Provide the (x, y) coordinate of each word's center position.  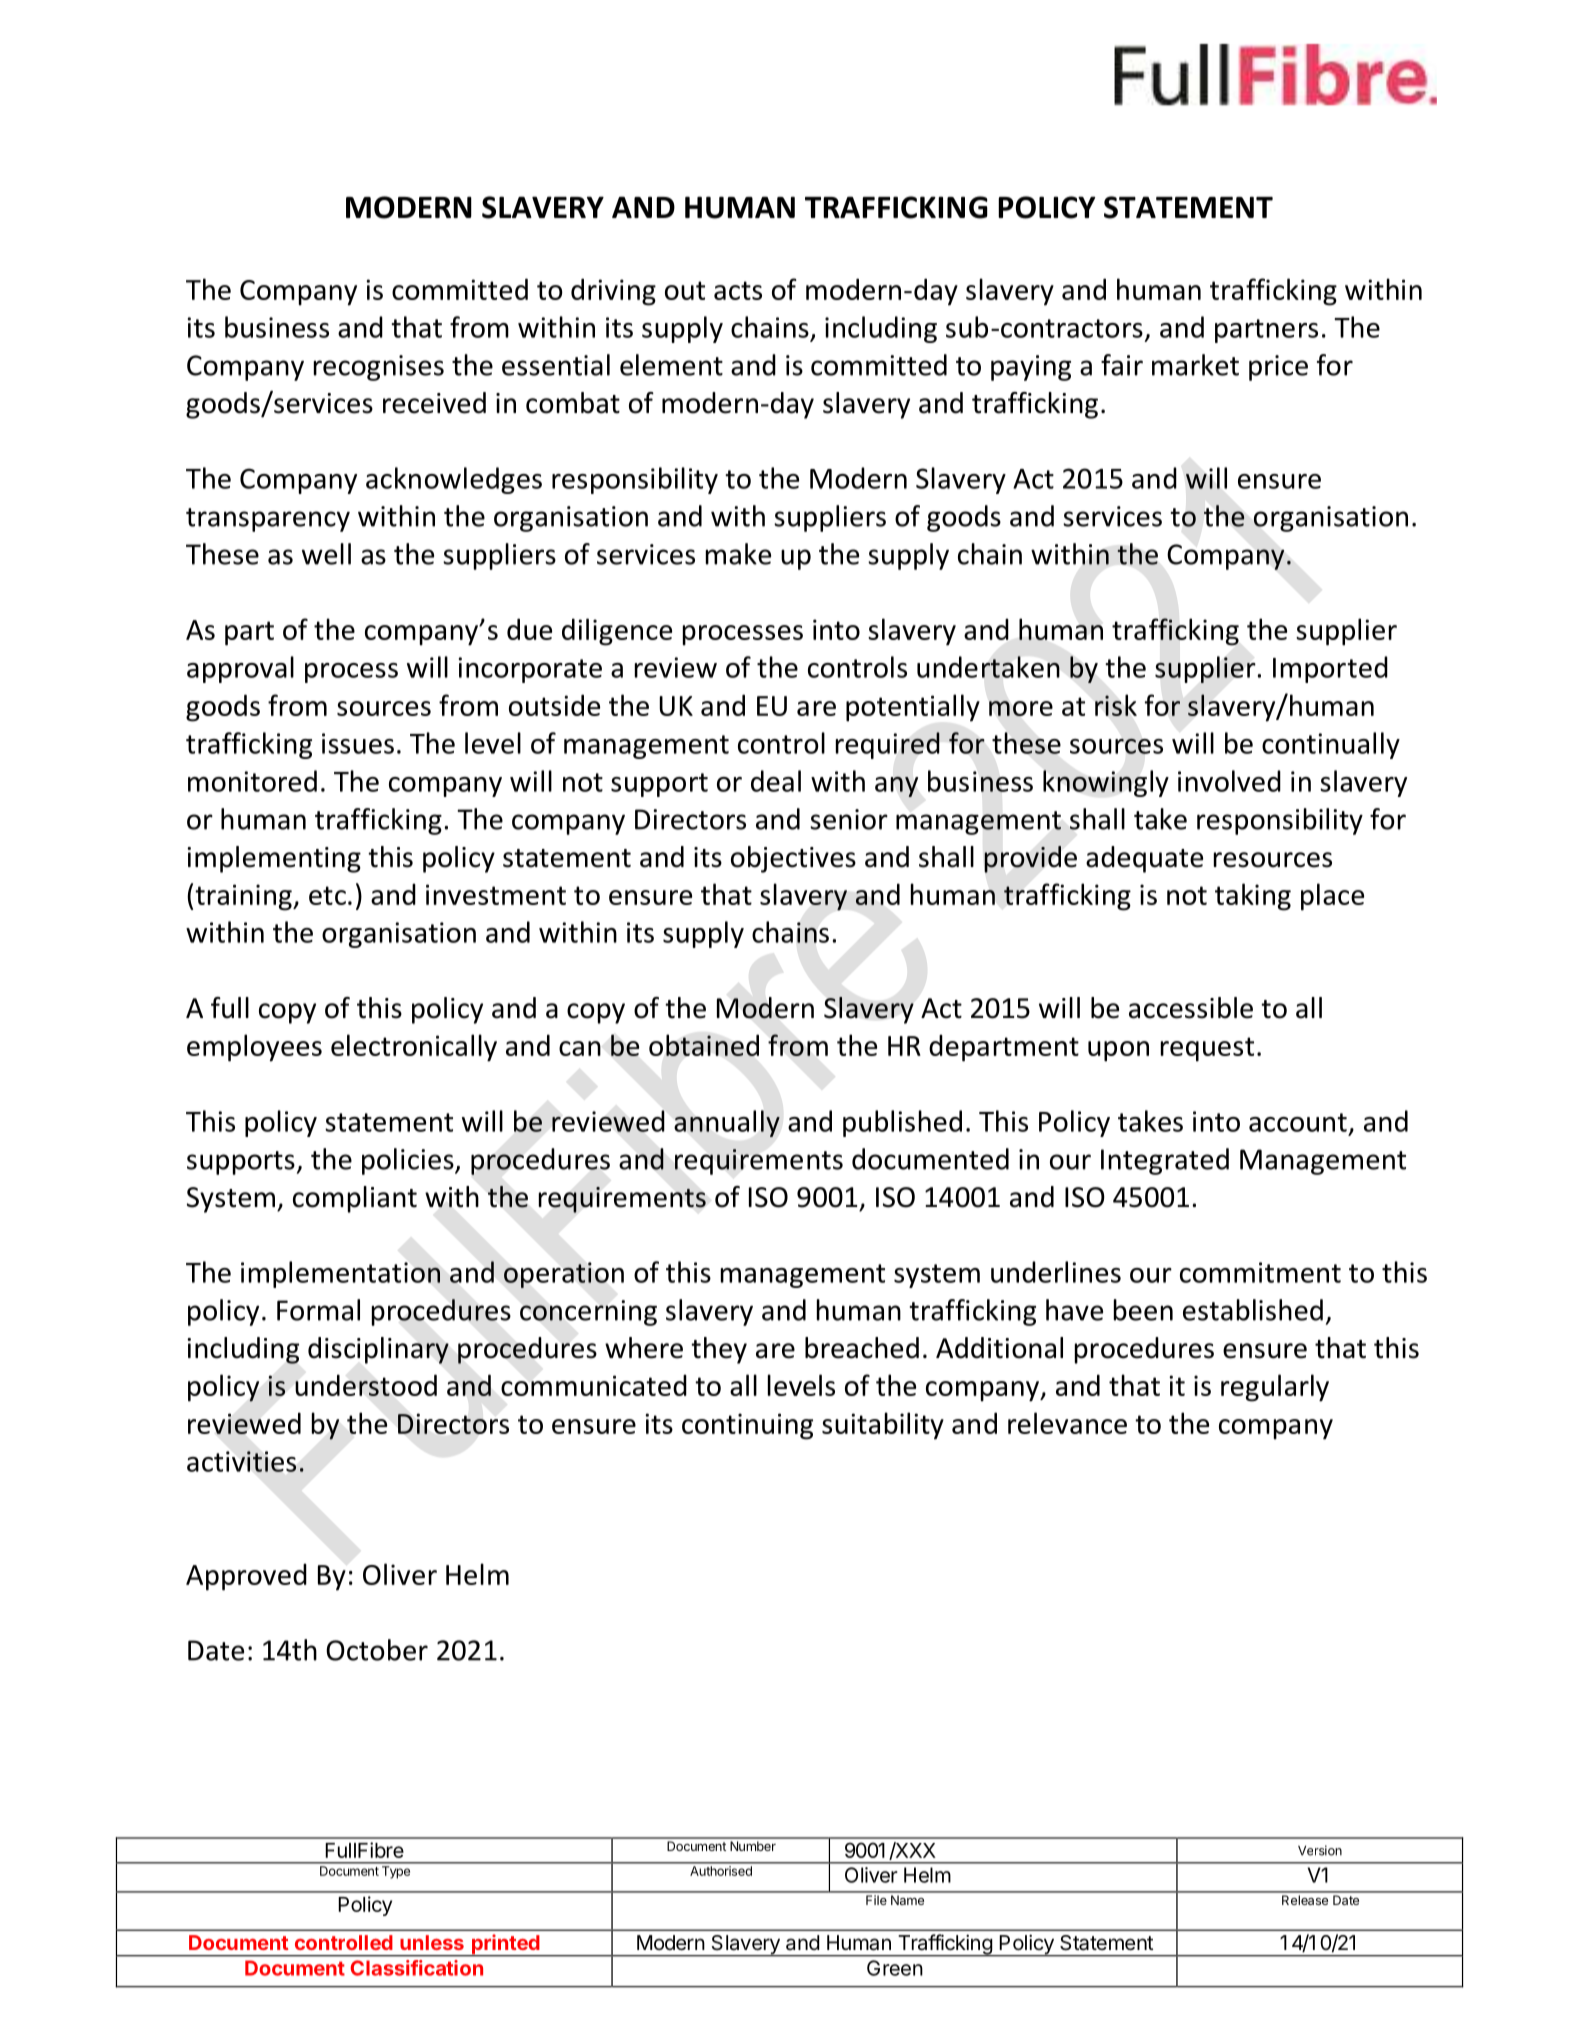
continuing (747, 1426)
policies (409, 1161)
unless (432, 1942)
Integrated (1165, 1161)
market (1195, 365)
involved (1229, 781)
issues (358, 743)
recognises (379, 368)
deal (776, 781)
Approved (246, 1577)
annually (727, 1123)
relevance (1067, 1423)
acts (738, 290)
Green (895, 1968)
